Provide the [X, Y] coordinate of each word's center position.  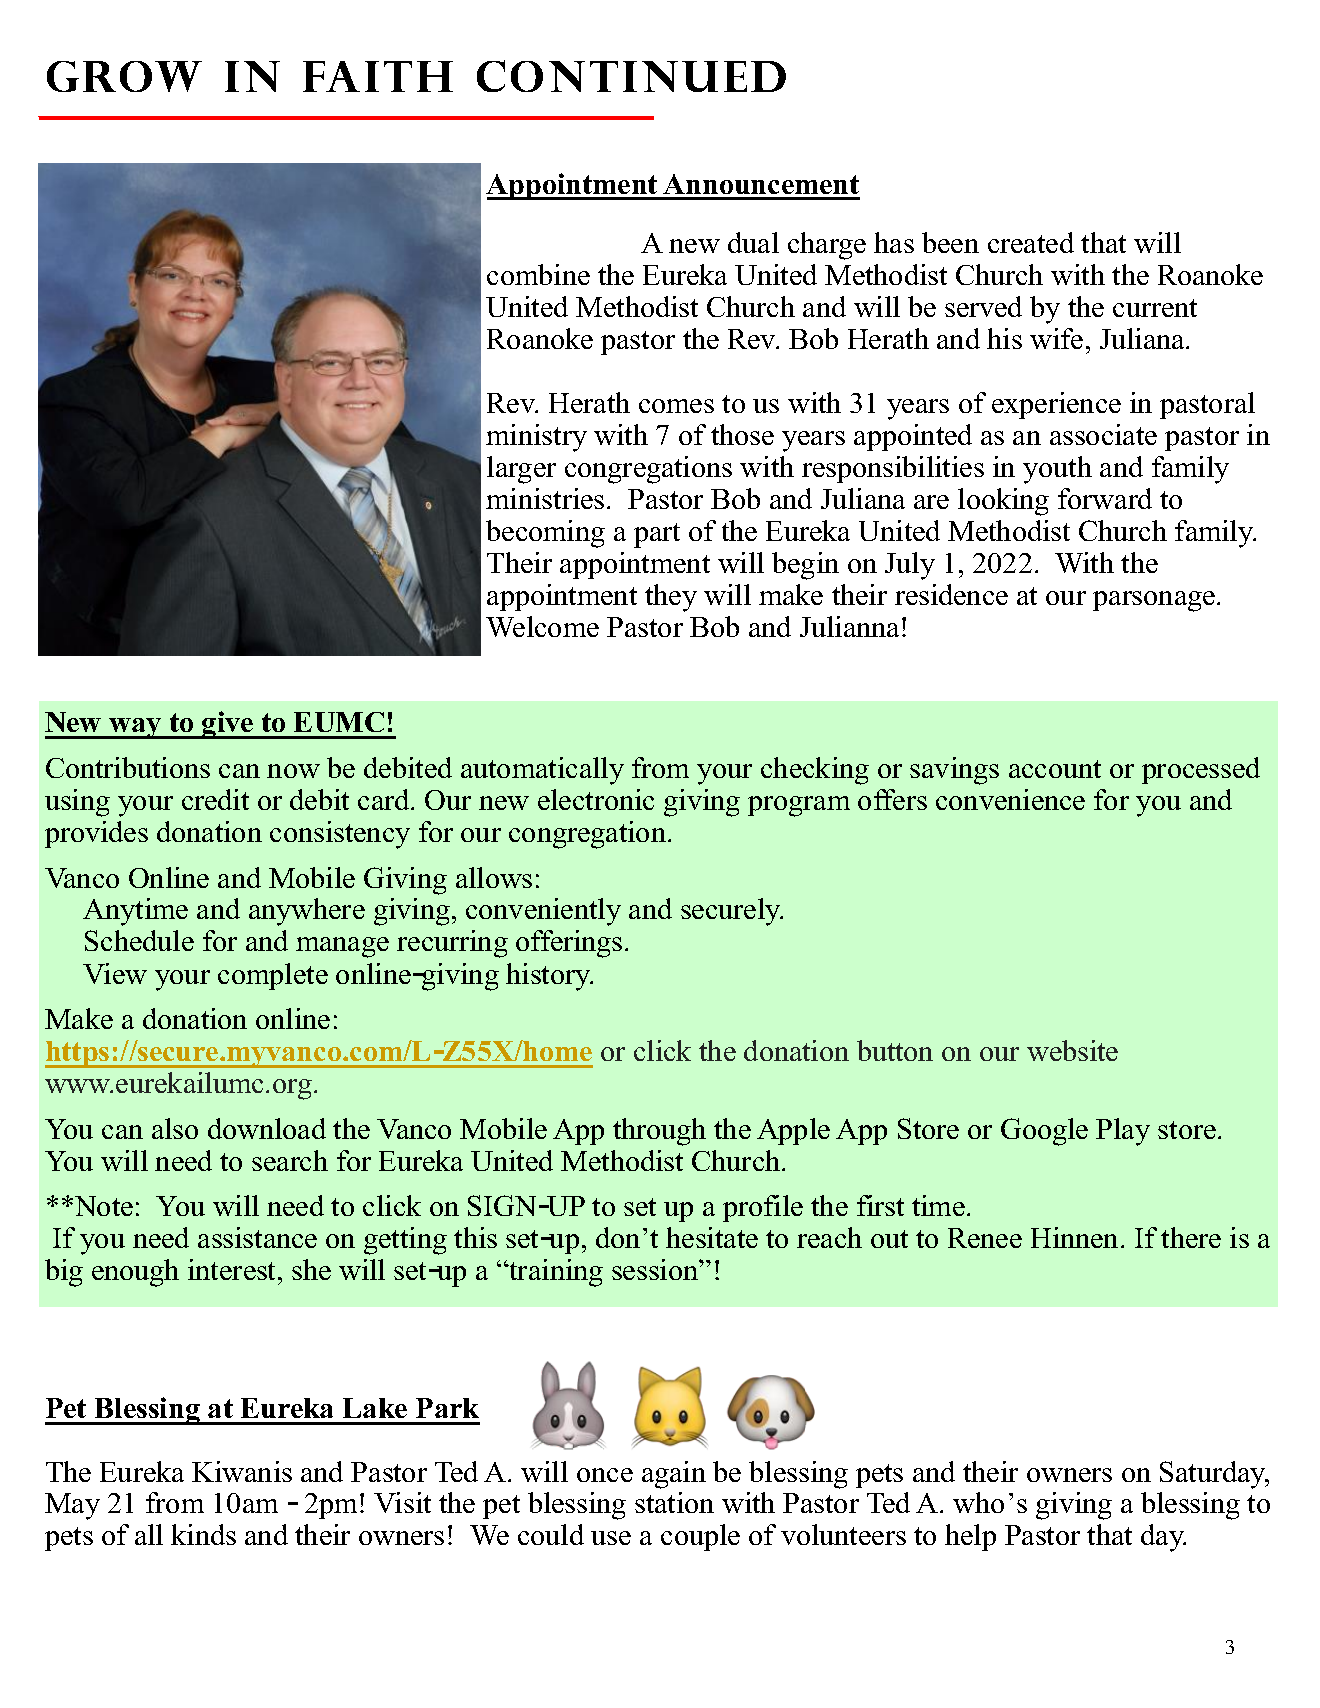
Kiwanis [242, 1471]
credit [215, 799]
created [1031, 242]
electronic [596, 799]
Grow [124, 76]
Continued [631, 76]
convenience [1010, 799]
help [970, 1537]
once [605, 1475]
